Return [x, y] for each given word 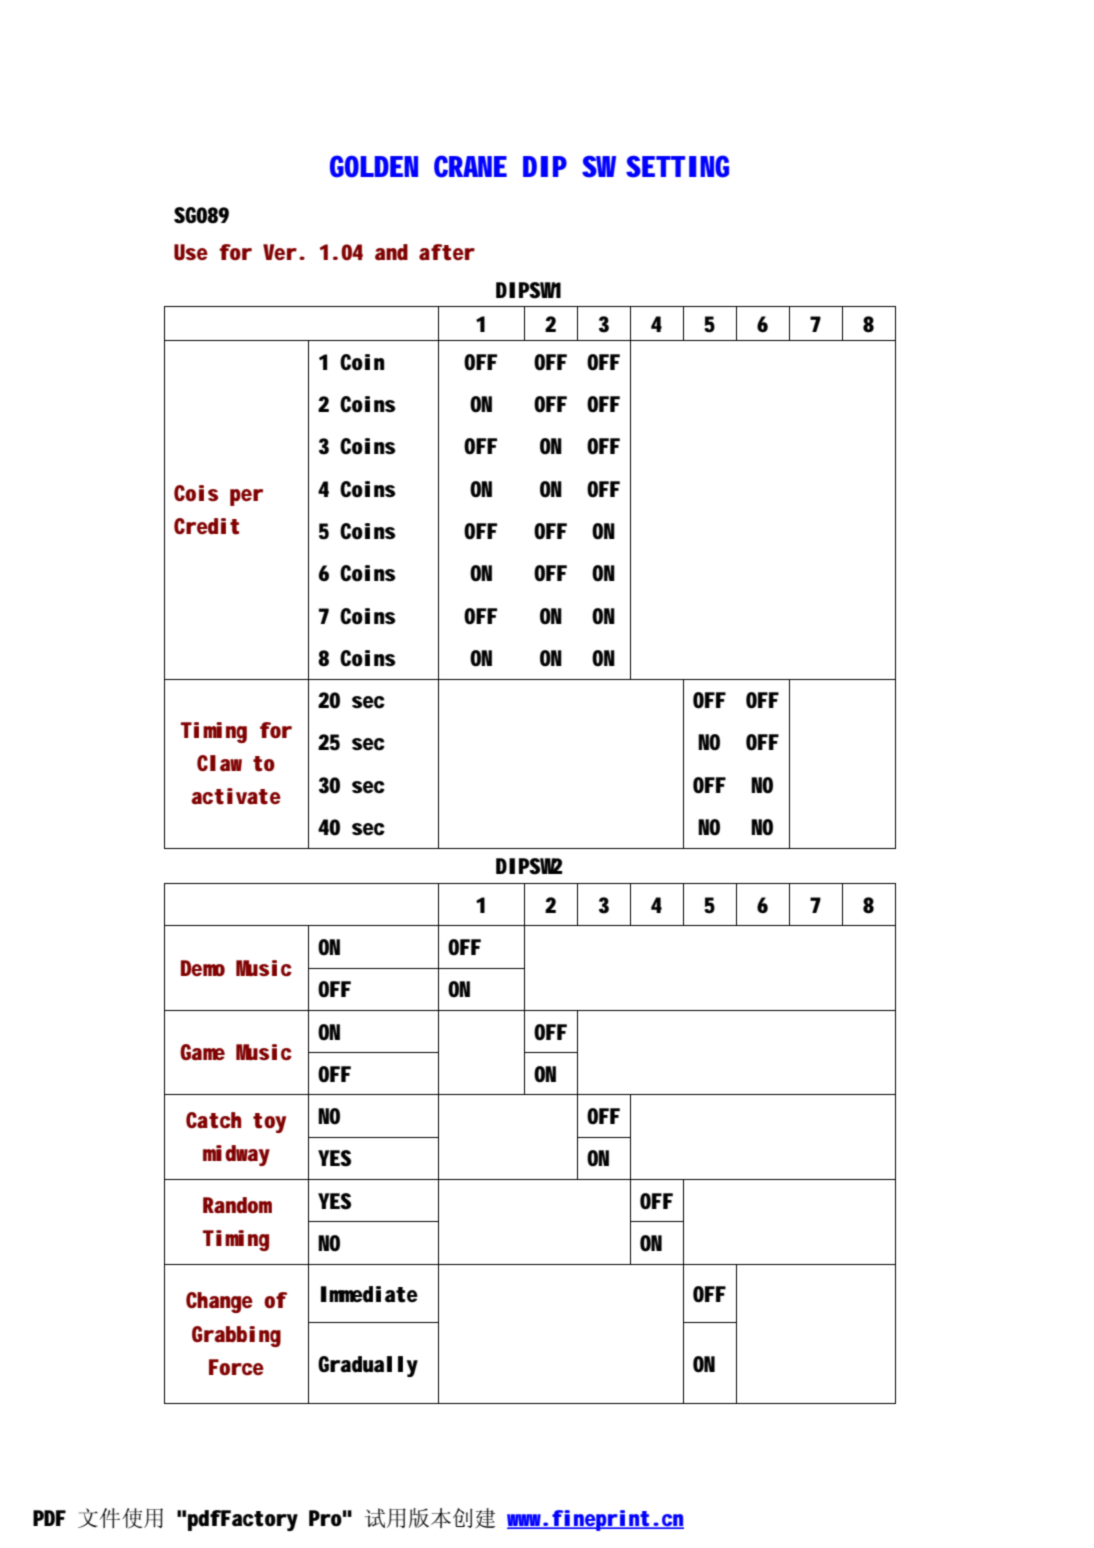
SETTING [677, 166]
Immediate [369, 1294]
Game [202, 1052]
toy [269, 1123]
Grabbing [236, 1336]
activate [236, 796]
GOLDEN [374, 166]
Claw [219, 763]
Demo [203, 968]
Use [191, 252]
